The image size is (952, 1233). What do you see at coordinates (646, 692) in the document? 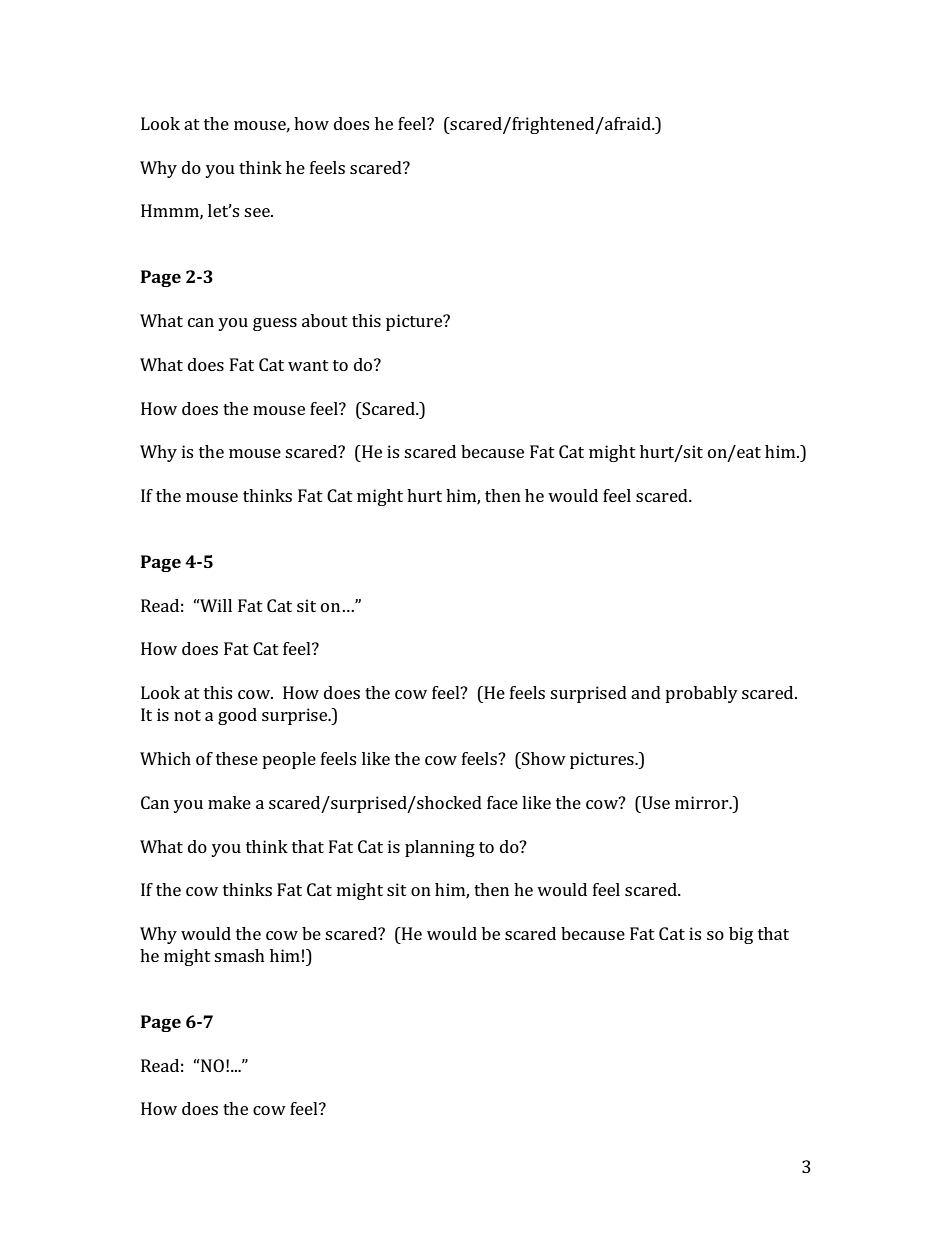
I see `and` at bounding box center [646, 692].
